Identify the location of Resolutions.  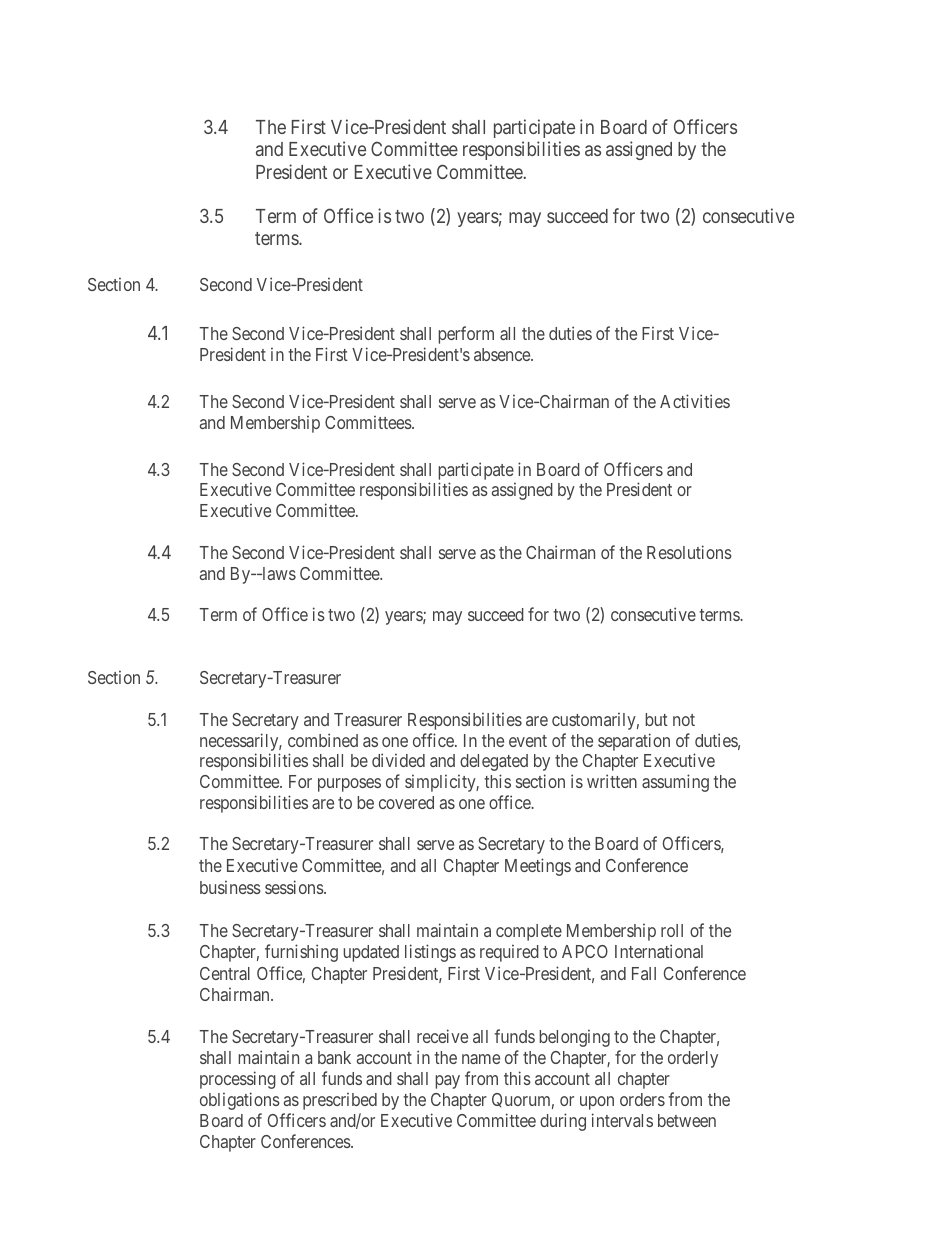
(689, 552).
